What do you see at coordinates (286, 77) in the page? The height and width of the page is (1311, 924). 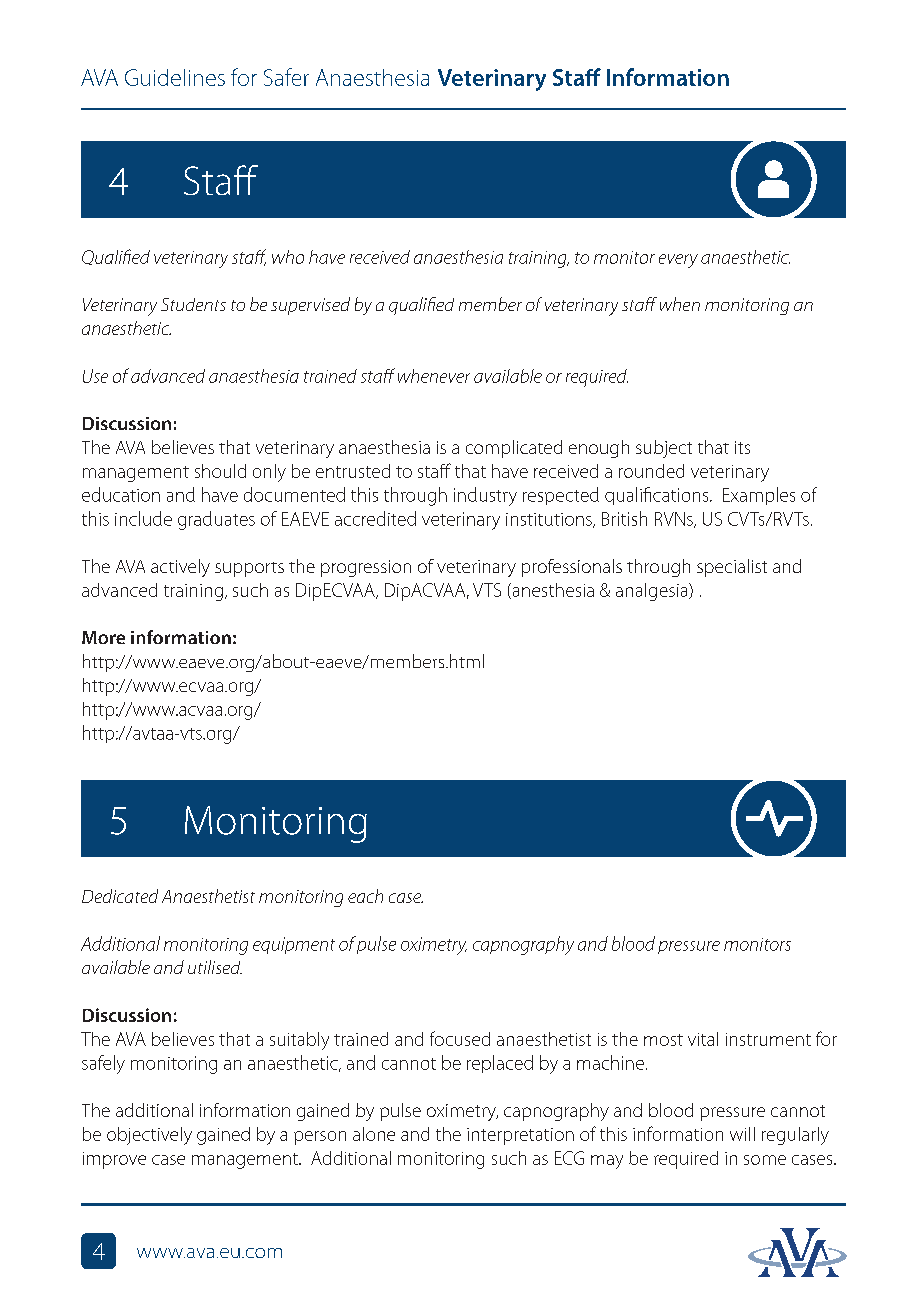 I see `Safer` at bounding box center [286, 77].
